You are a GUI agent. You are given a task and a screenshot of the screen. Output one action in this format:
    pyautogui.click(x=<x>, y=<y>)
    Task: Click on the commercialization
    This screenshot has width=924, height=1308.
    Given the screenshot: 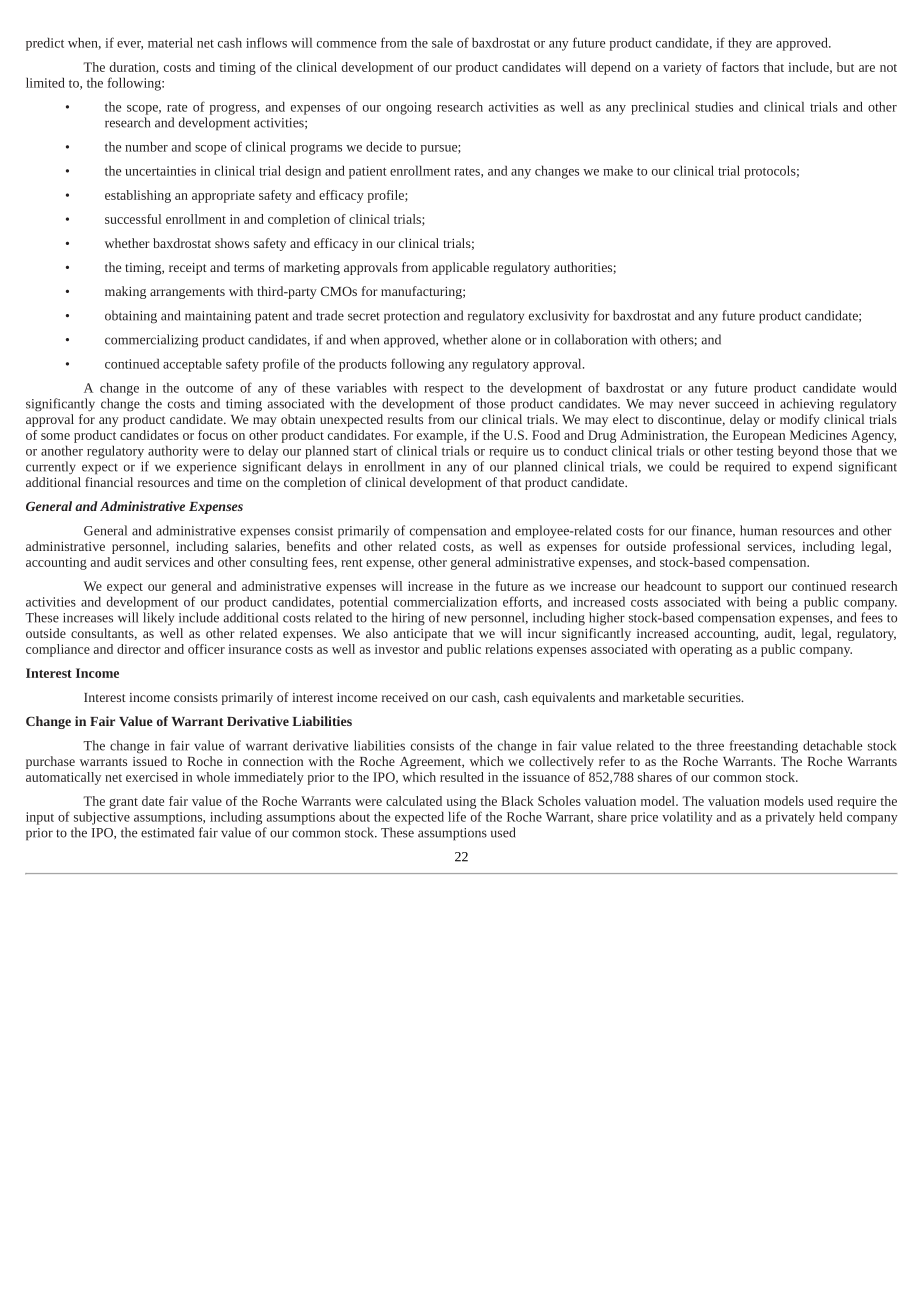 What is the action you would take?
    pyautogui.click(x=445, y=602)
